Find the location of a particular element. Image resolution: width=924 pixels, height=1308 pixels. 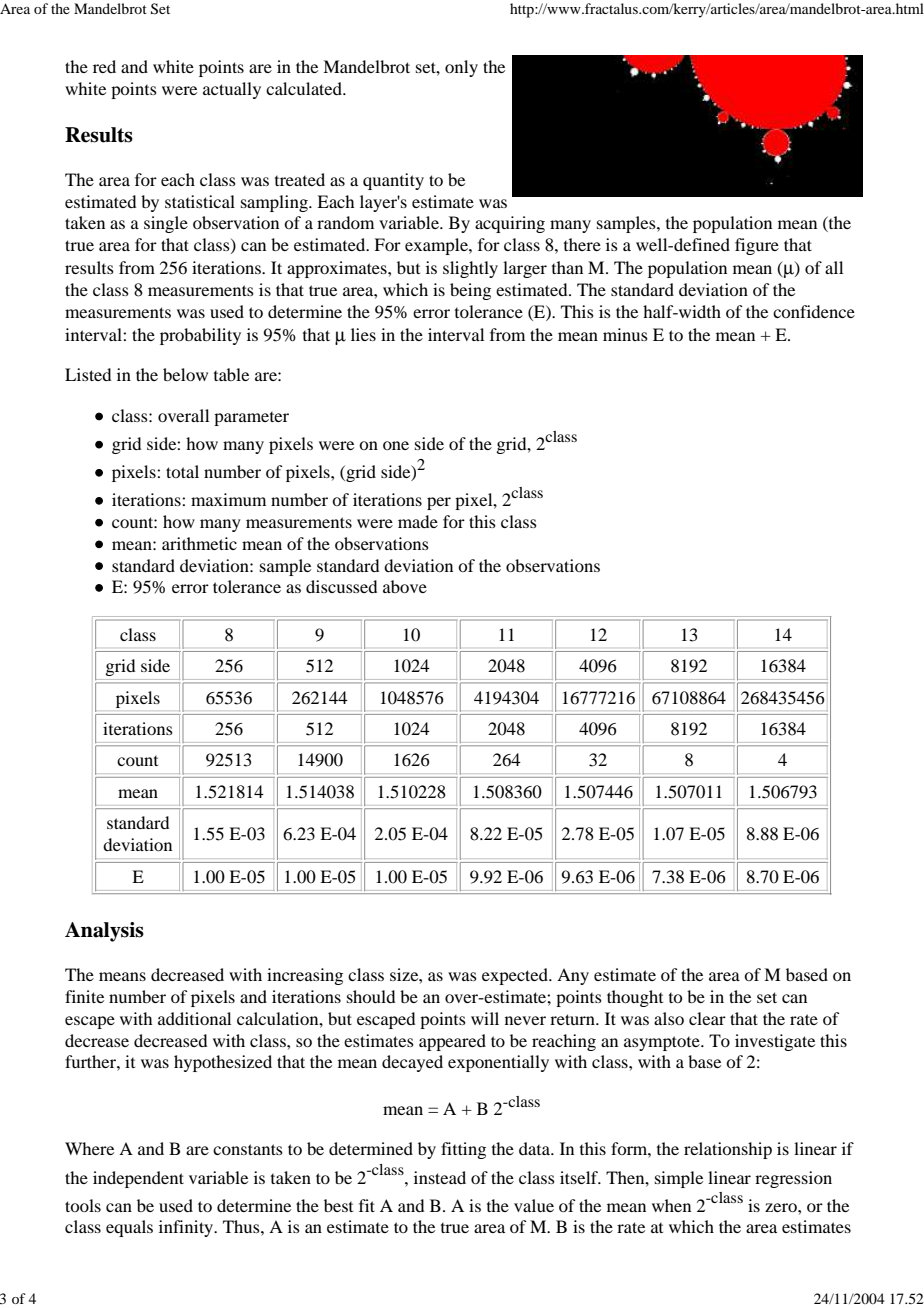

actually is located at coordinates (232, 90).
